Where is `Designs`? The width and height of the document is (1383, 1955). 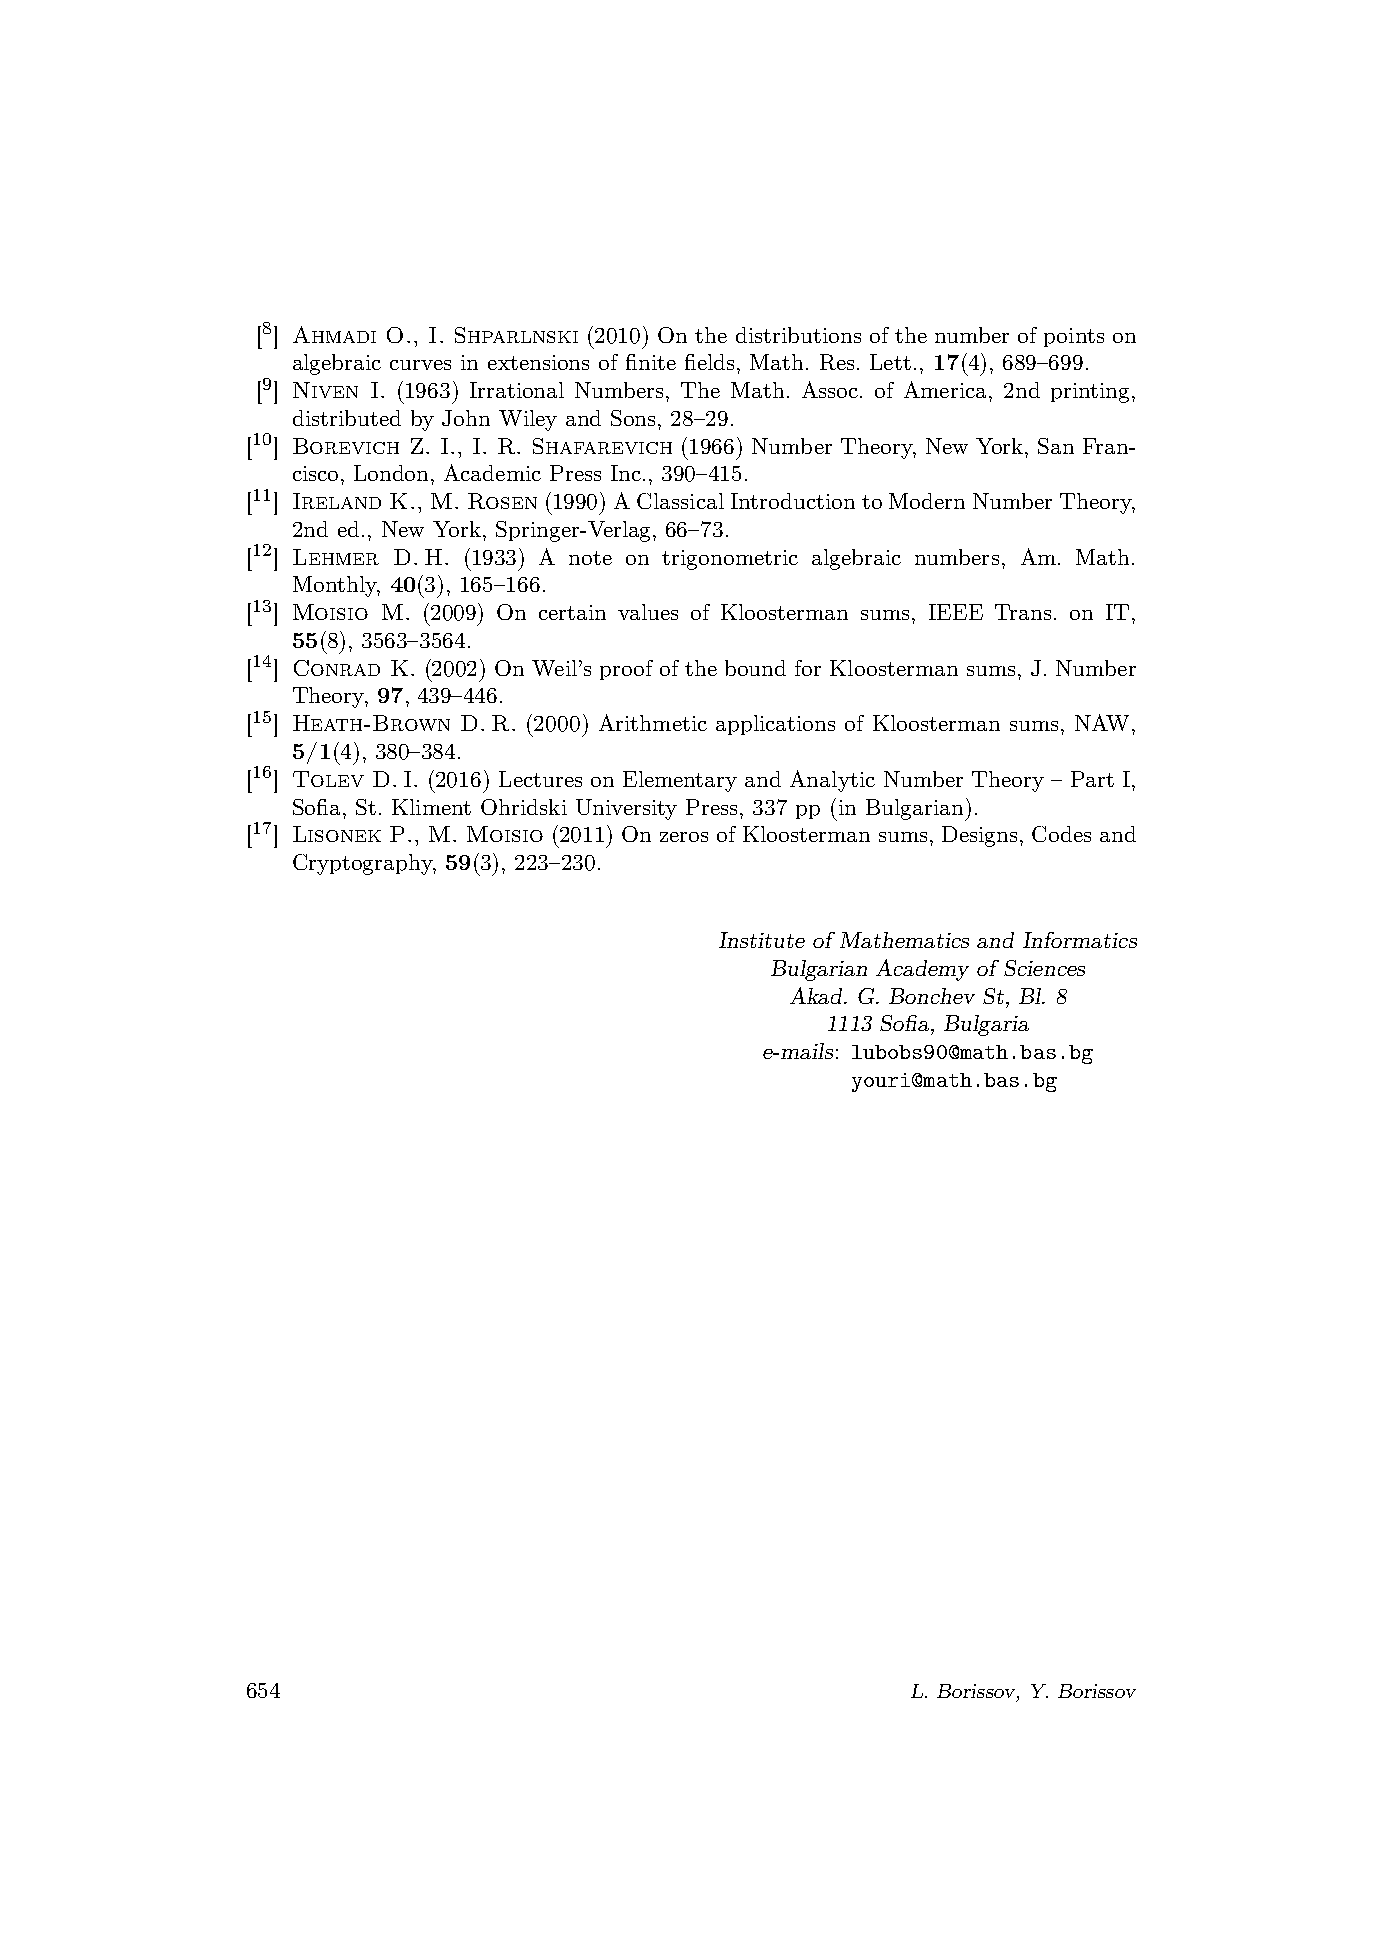 Designs is located at coordinates (979, 836).
